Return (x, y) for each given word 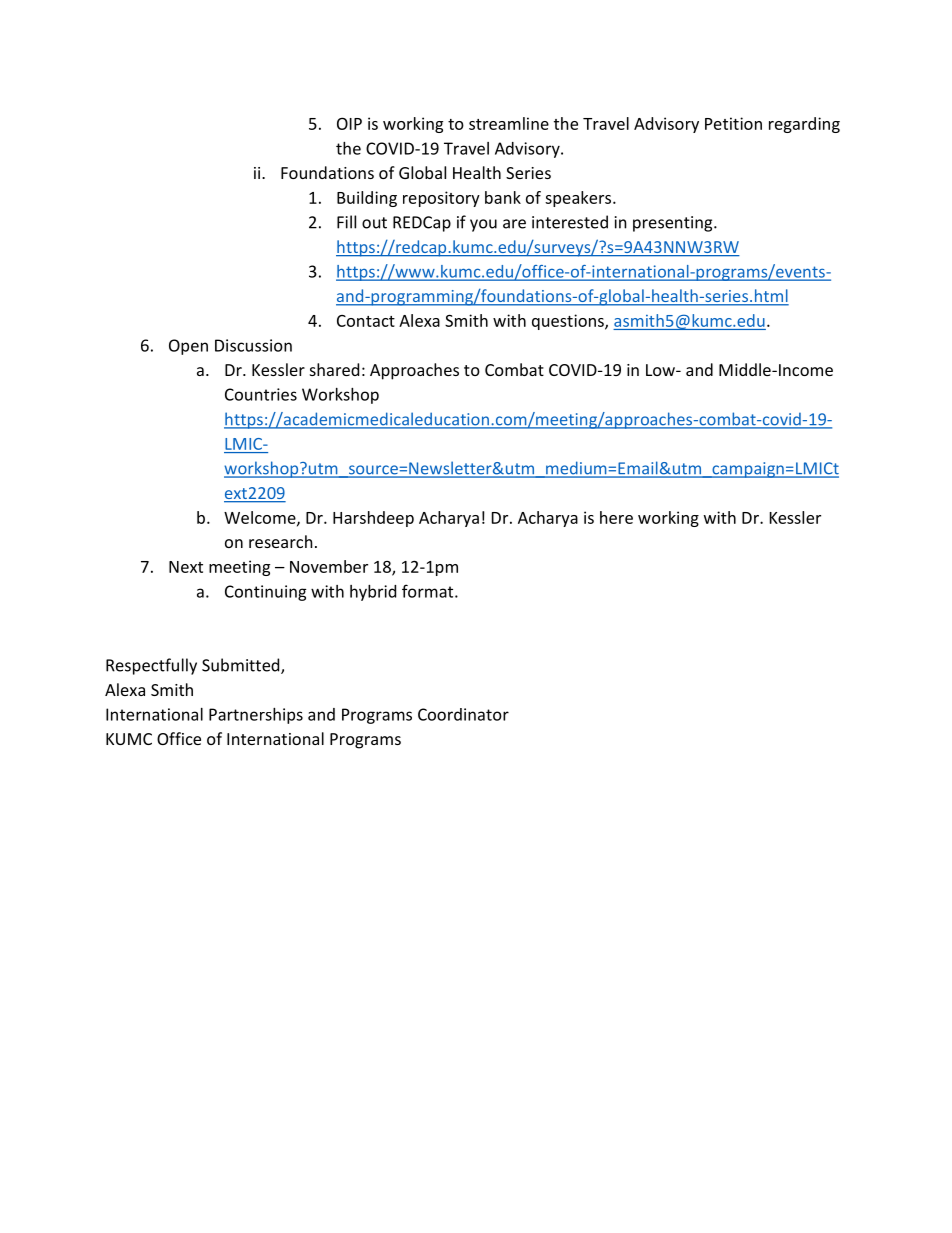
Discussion (253, 345)
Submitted (242, 666)
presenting (674, 224)
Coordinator (463, 714)
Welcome (261, 518)
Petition (733, 123)
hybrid (373, 593)
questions (569, 322)
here (616, 517)
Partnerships (256, 716)
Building (367, 199)
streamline (509, 123)
